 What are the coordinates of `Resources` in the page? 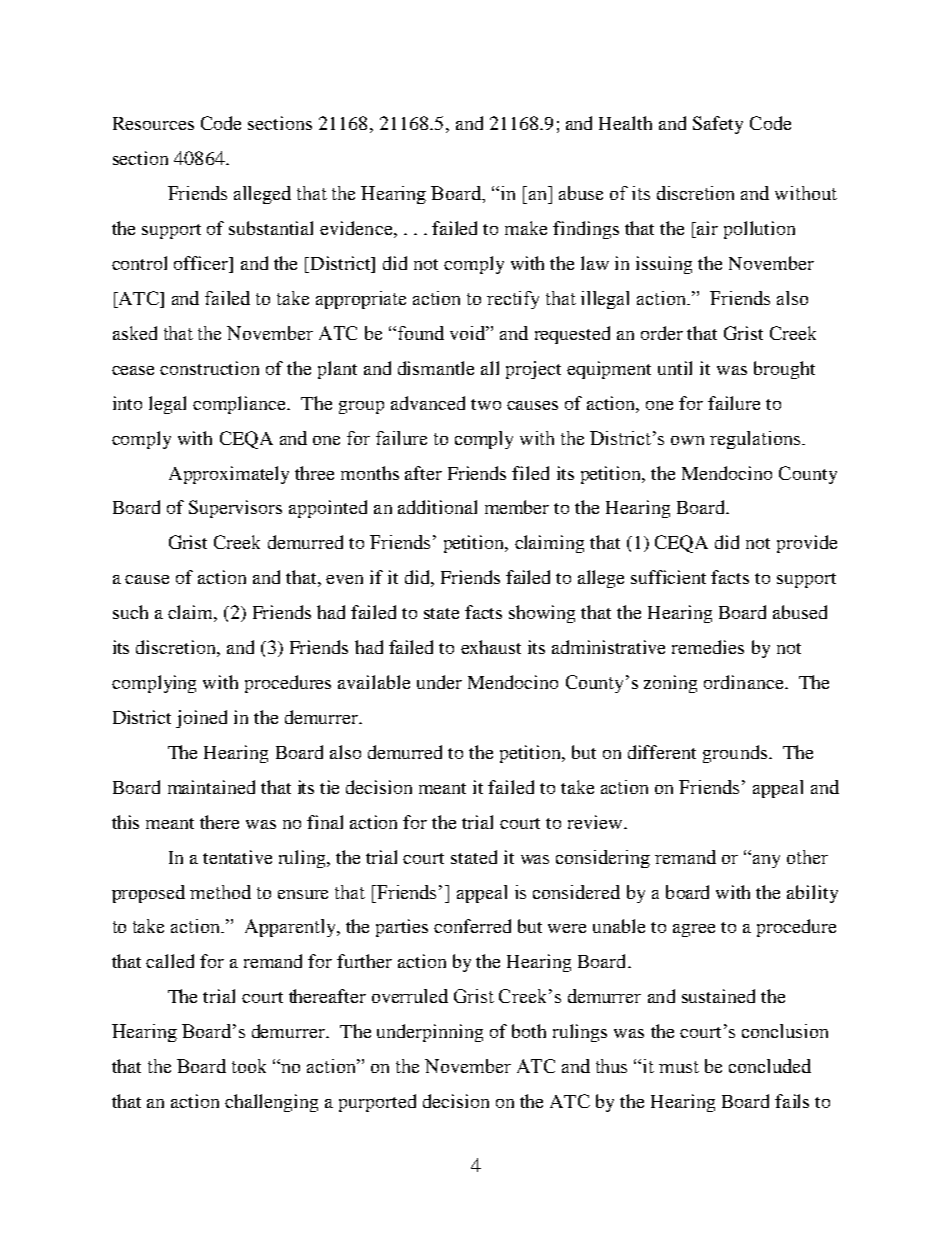 It's located at (153, 123).
